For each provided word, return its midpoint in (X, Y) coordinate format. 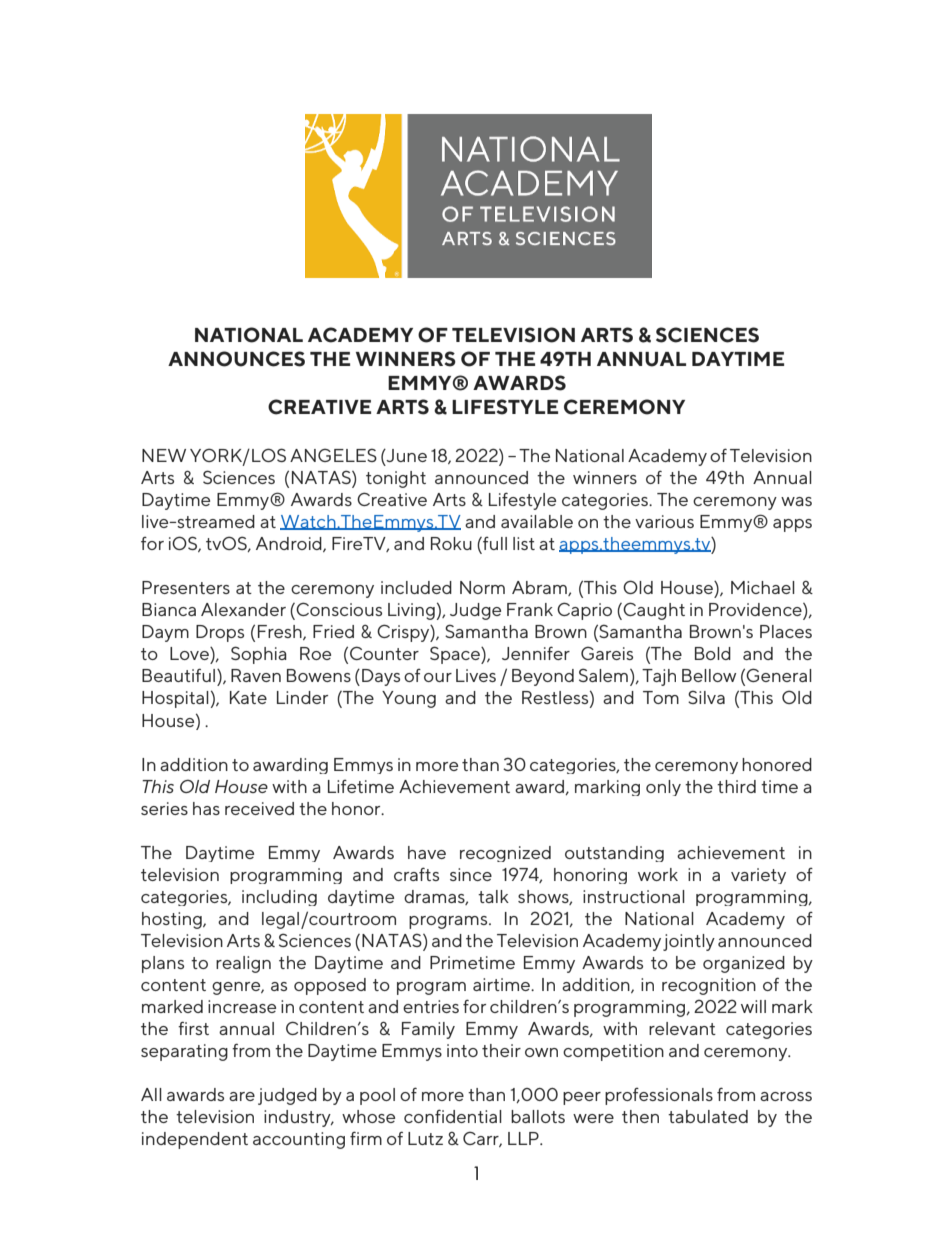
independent (195, 1140)
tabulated (708, 1116)
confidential (453, 1116)
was (796, 501)
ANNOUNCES (236, 359)
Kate (248, 697)
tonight (396, 479)
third (736, 786)
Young (409, 699)
